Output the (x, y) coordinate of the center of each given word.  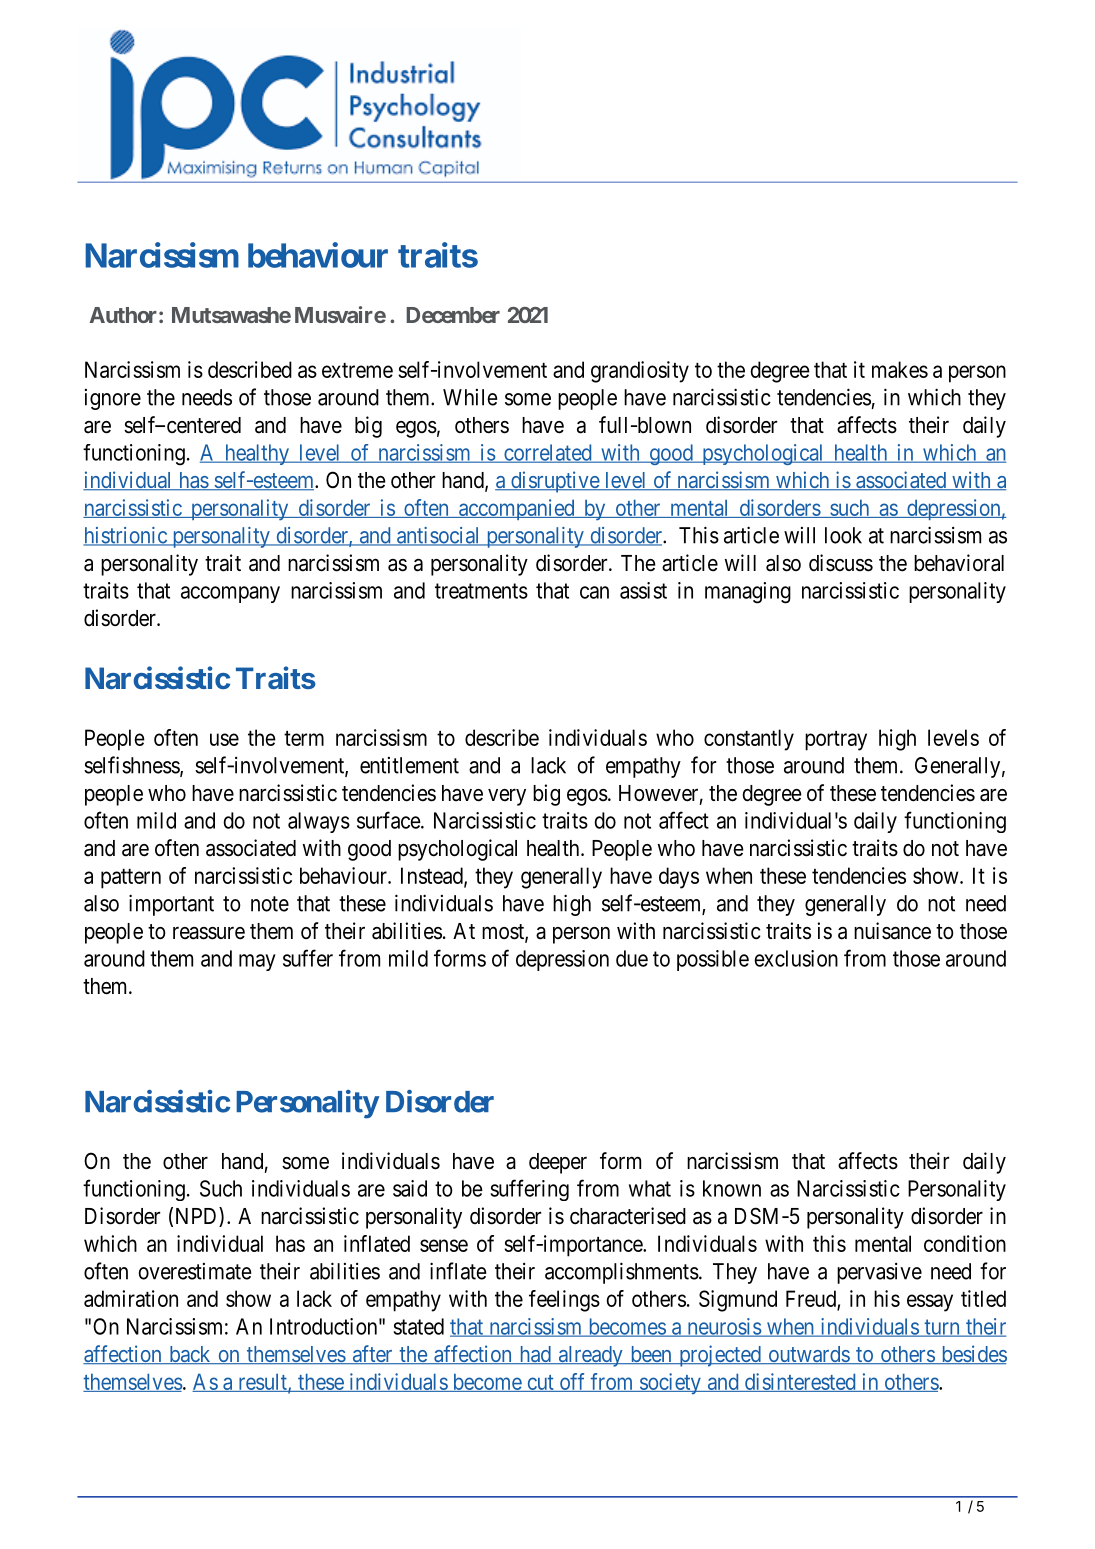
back (190, 1355)
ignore (113, 399)
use (224, 739)
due (632, 958)
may (257, 962)
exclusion (796, 958)
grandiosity (640, 372)
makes (900, 369)
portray (836, 741)
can (594, 592)
